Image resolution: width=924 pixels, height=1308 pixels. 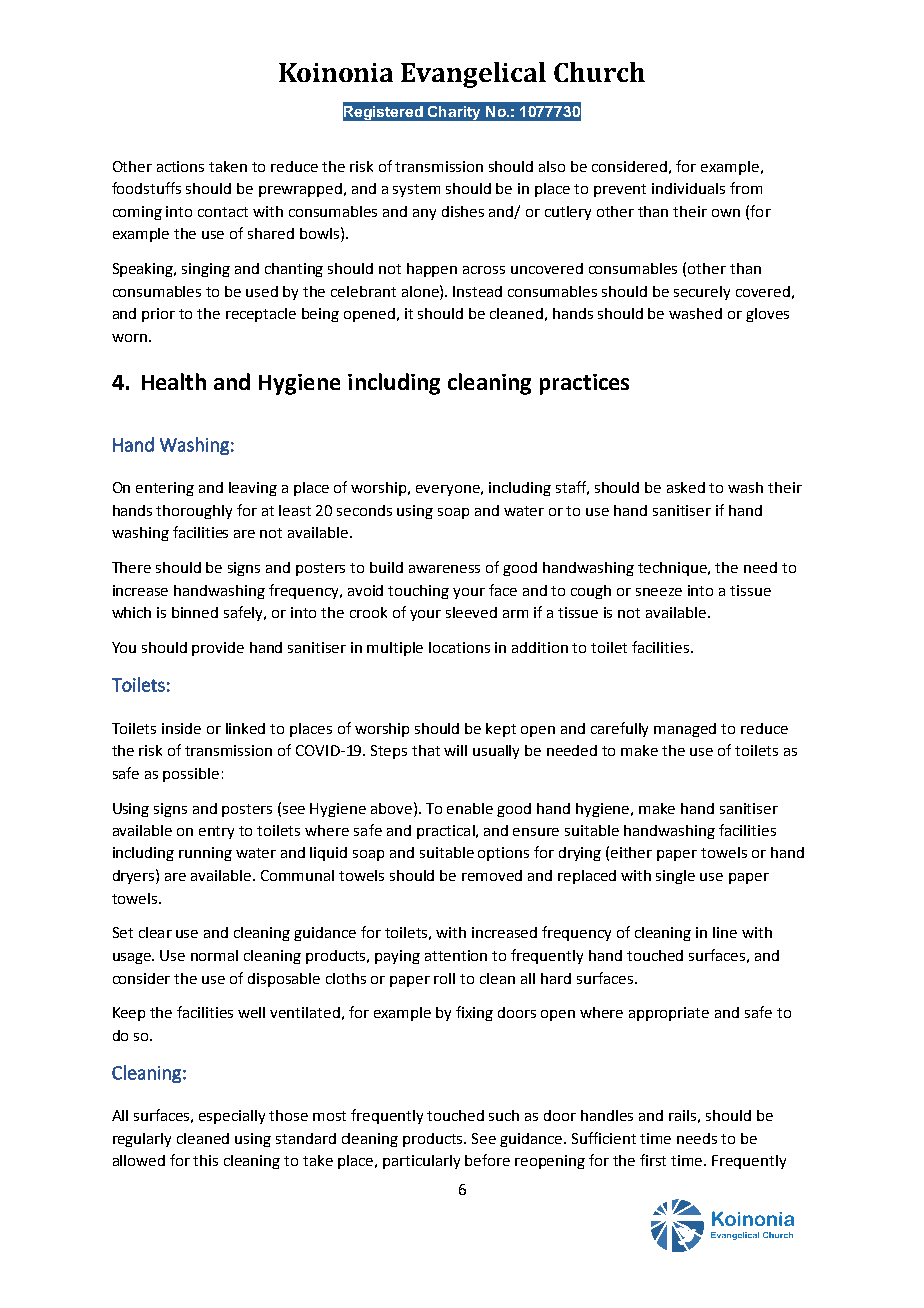 I want to click on Church, so click(x=599, y=72).
